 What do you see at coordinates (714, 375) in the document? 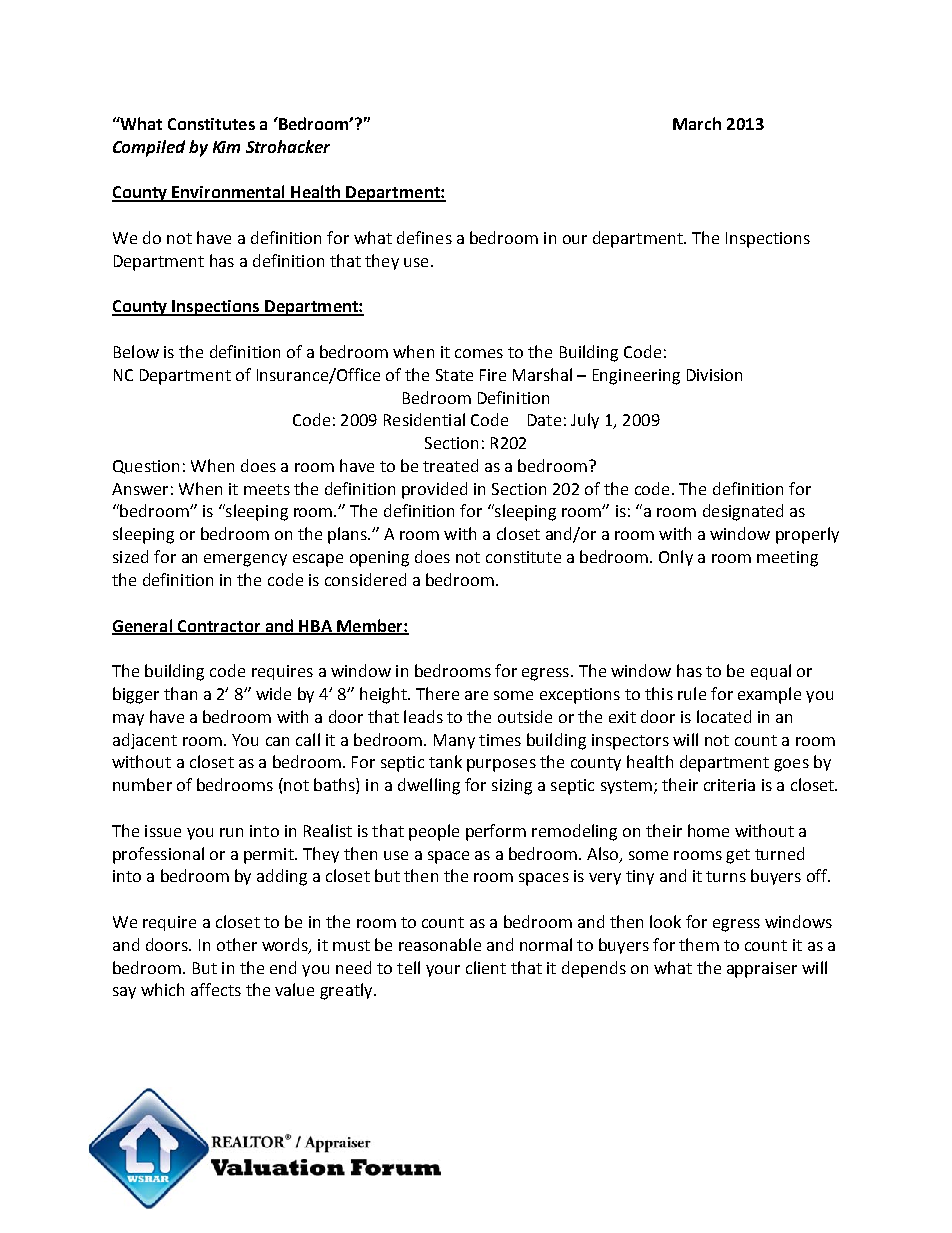
I see `Division` at bounding box center [714, 375].
